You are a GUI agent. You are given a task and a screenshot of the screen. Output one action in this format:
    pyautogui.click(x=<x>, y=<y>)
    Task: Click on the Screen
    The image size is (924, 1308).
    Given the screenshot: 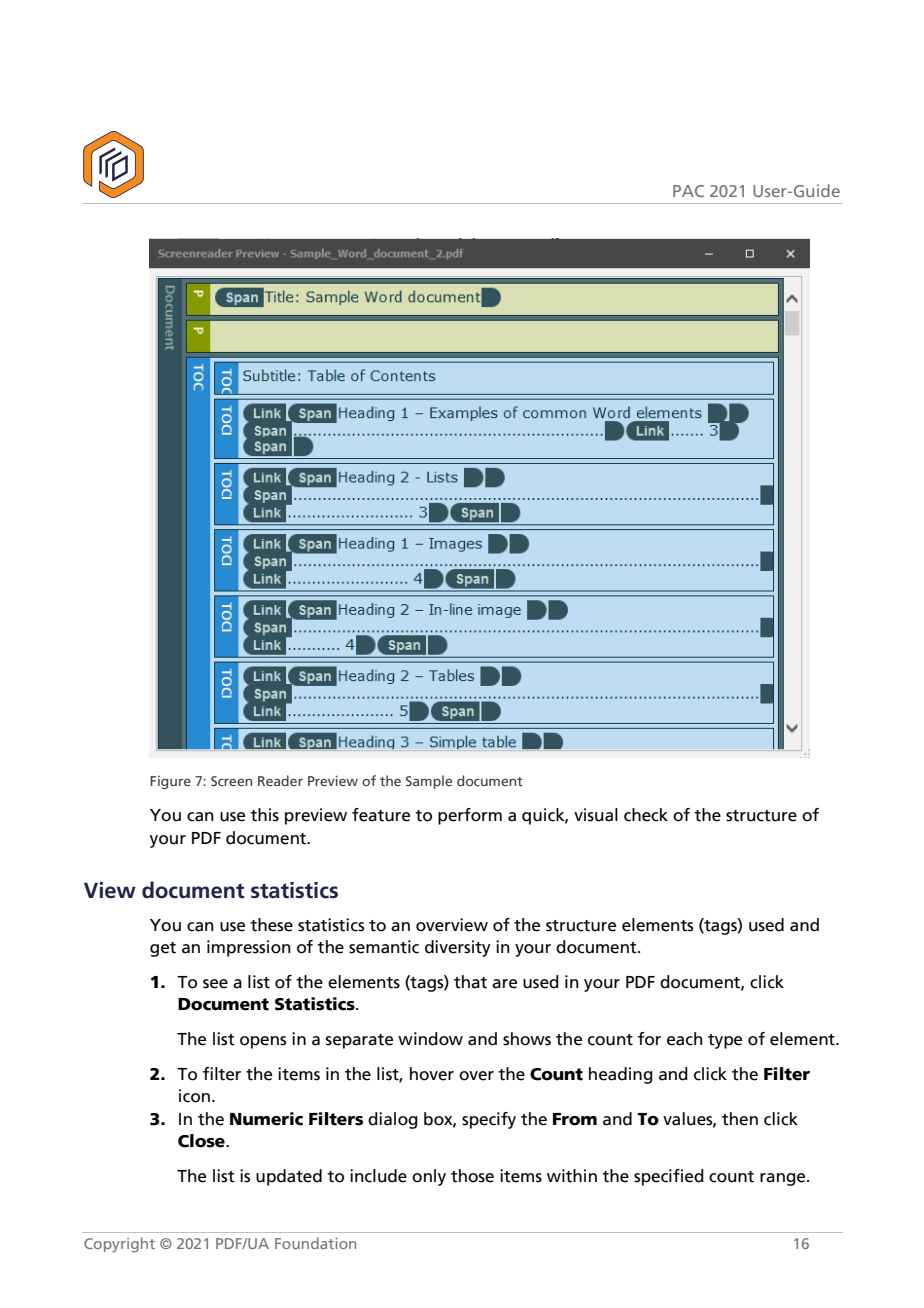 What is the action you would take?
    pyautogui.click(x=231, y=781)
